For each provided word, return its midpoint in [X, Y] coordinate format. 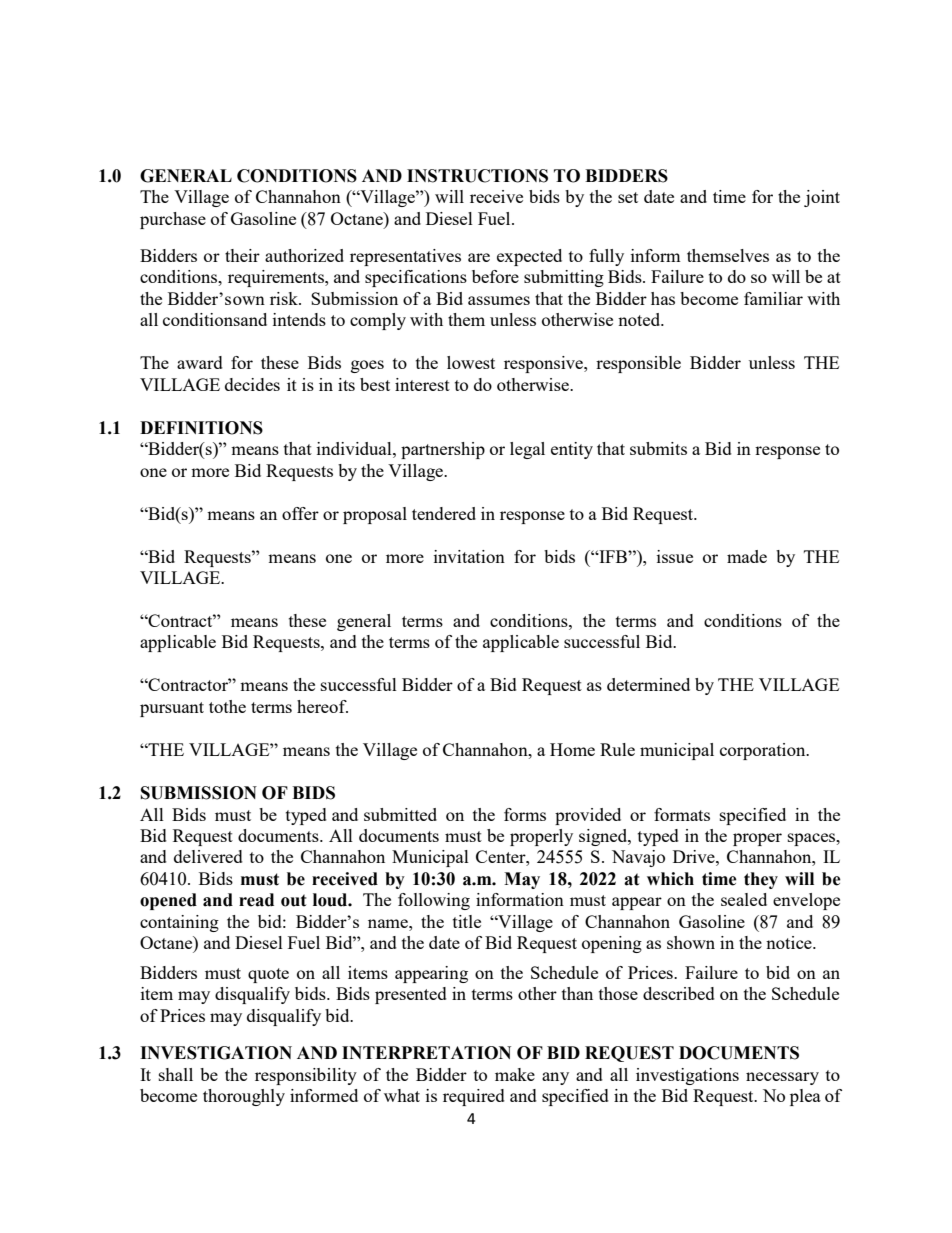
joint [822, 198]
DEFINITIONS [201, 428]
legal [527, 450]
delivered [208, 856]
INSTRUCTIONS [477, 176]
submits [658, 448]
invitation [469, 556]
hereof [322, 706]
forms [525, 814]
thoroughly [244, 1097]
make [515, 1074]
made [747, 556]
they [761, 880]
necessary [782, 1078]
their [242, 255]
